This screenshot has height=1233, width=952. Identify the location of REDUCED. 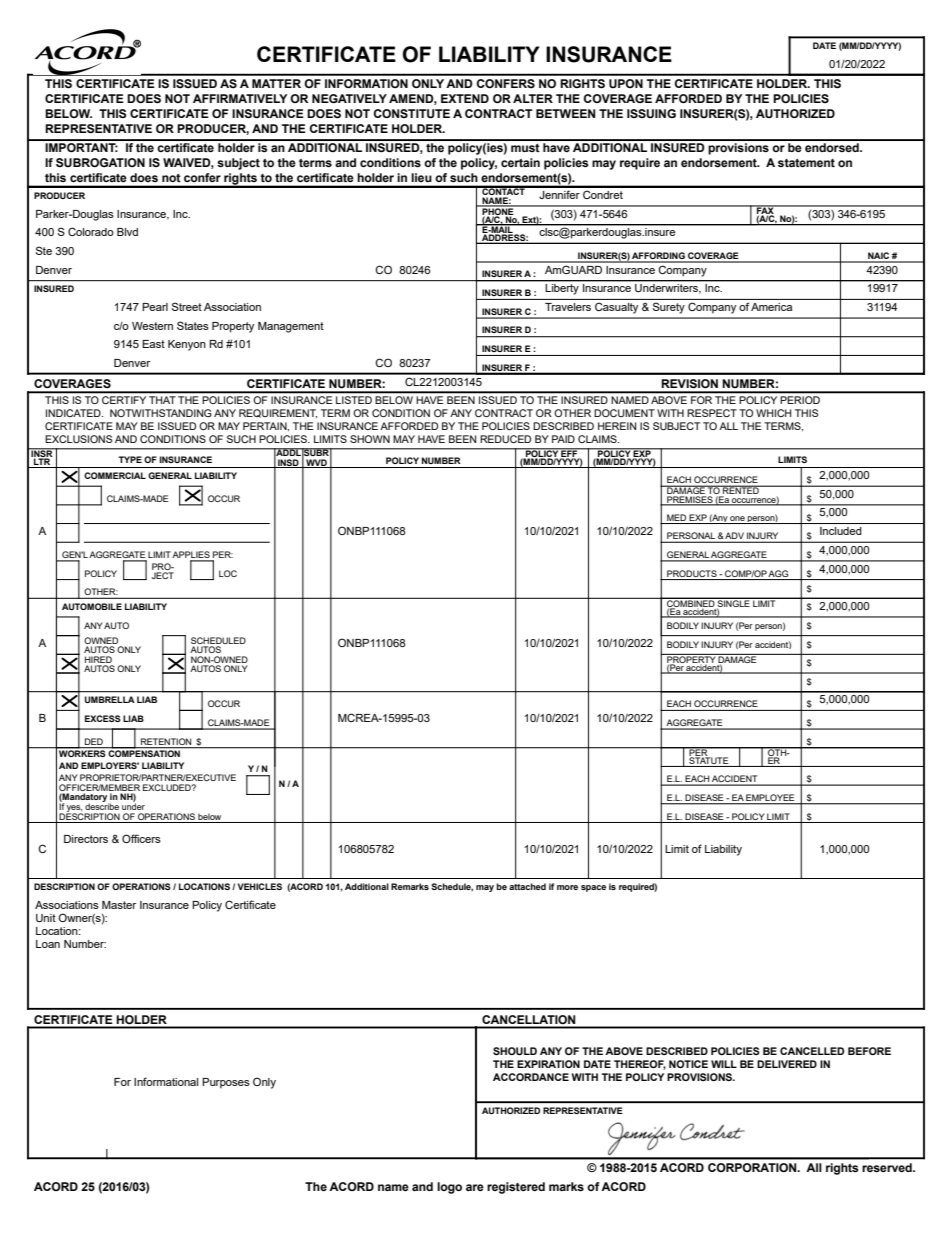
(505, 439).
